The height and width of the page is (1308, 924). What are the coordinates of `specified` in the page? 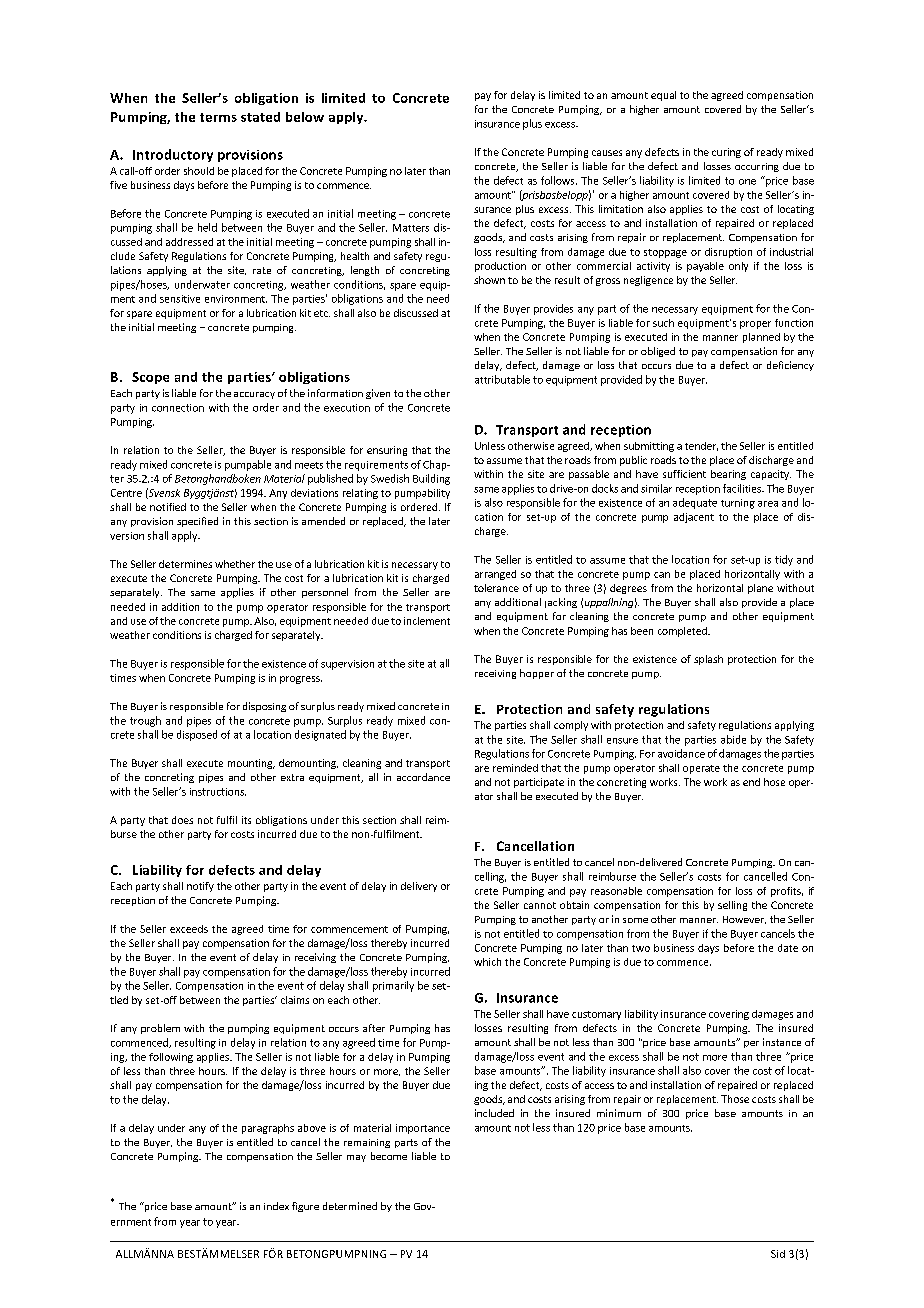 It's located at (197, 522).
